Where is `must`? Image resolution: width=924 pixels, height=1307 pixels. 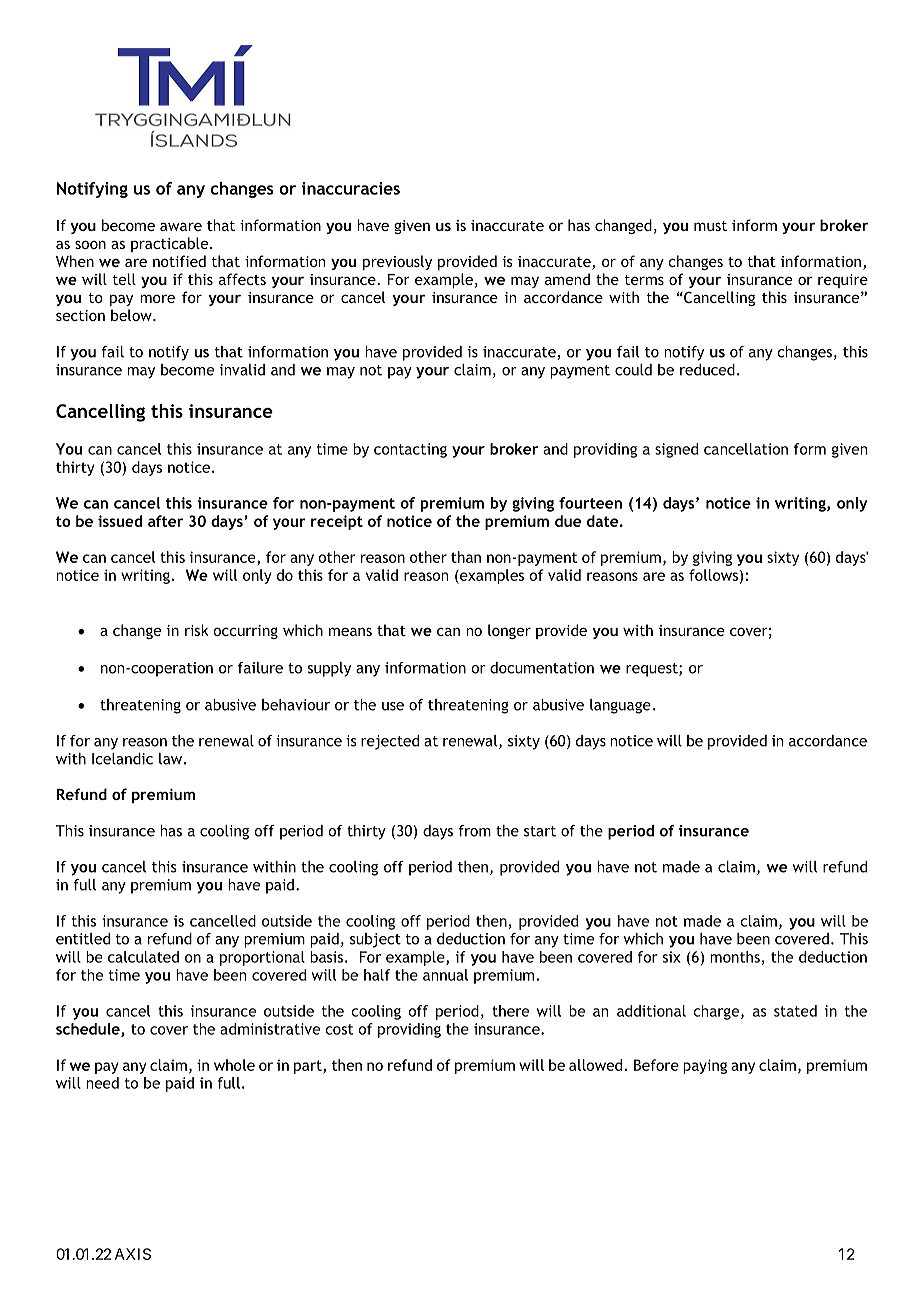
must is located at coordinates (710, 226).
